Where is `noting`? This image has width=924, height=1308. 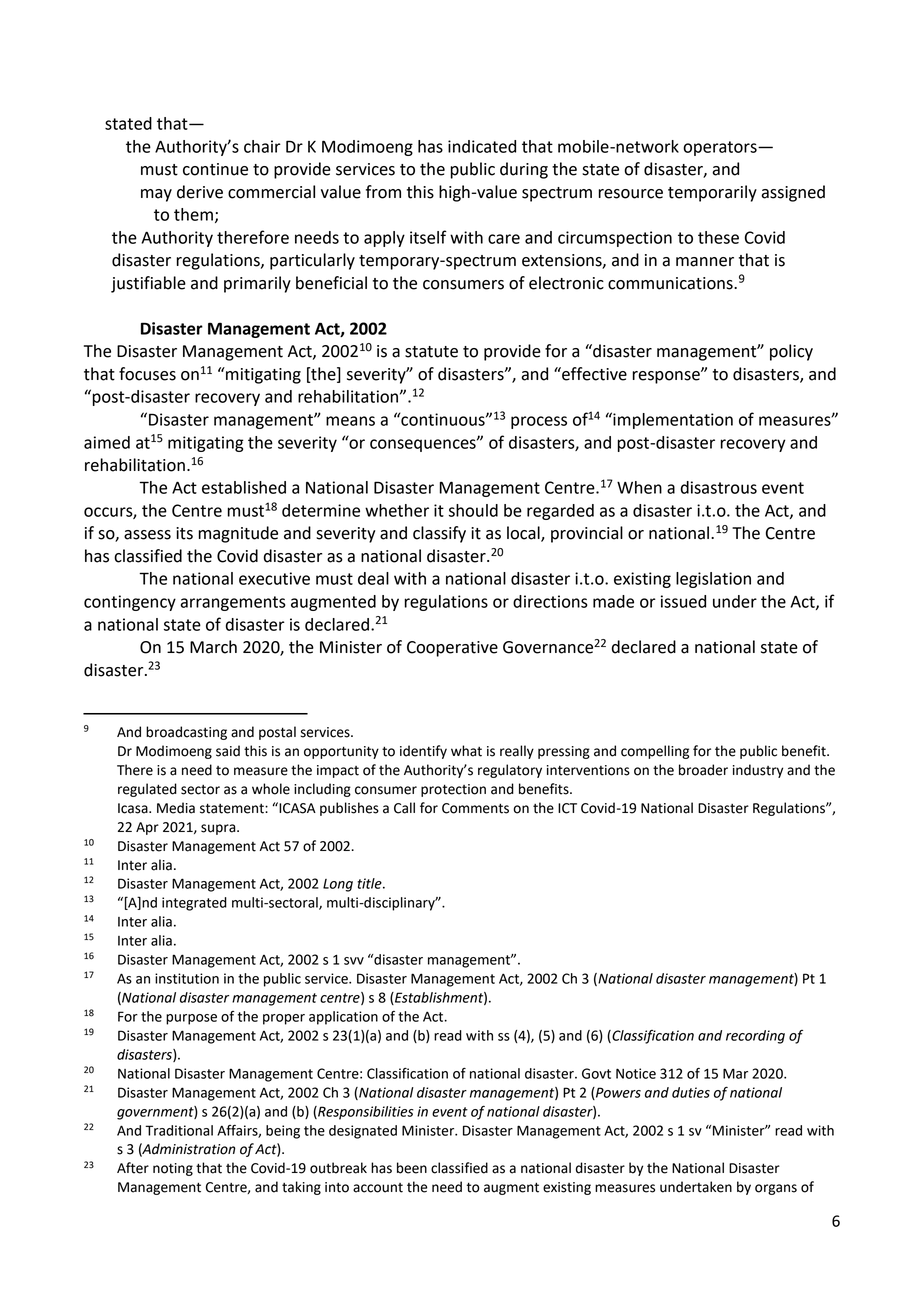
noting is located at coordinates (173, 1169).
